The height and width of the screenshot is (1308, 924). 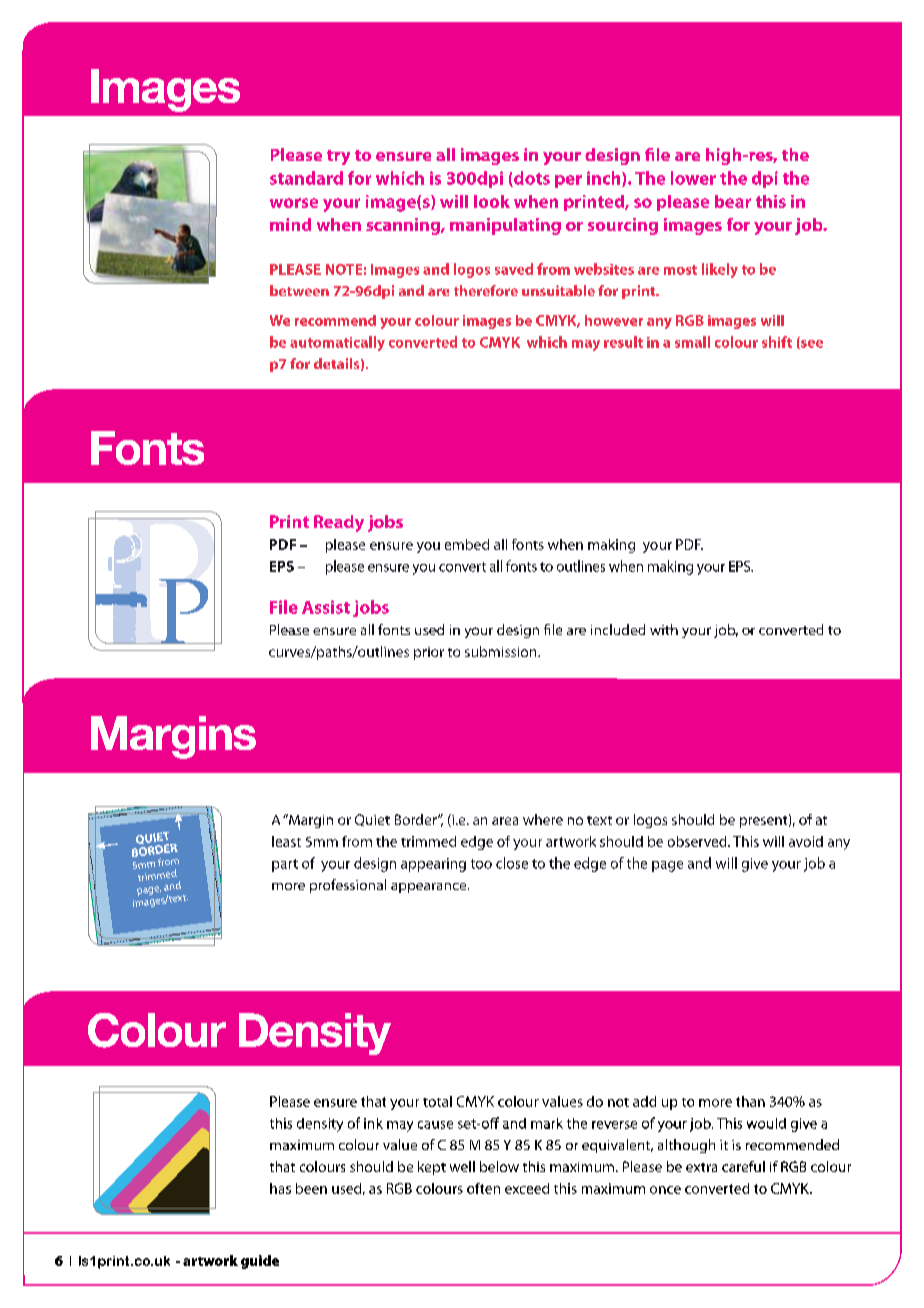 I want to click on careful, so click(x=743, y=1166).
